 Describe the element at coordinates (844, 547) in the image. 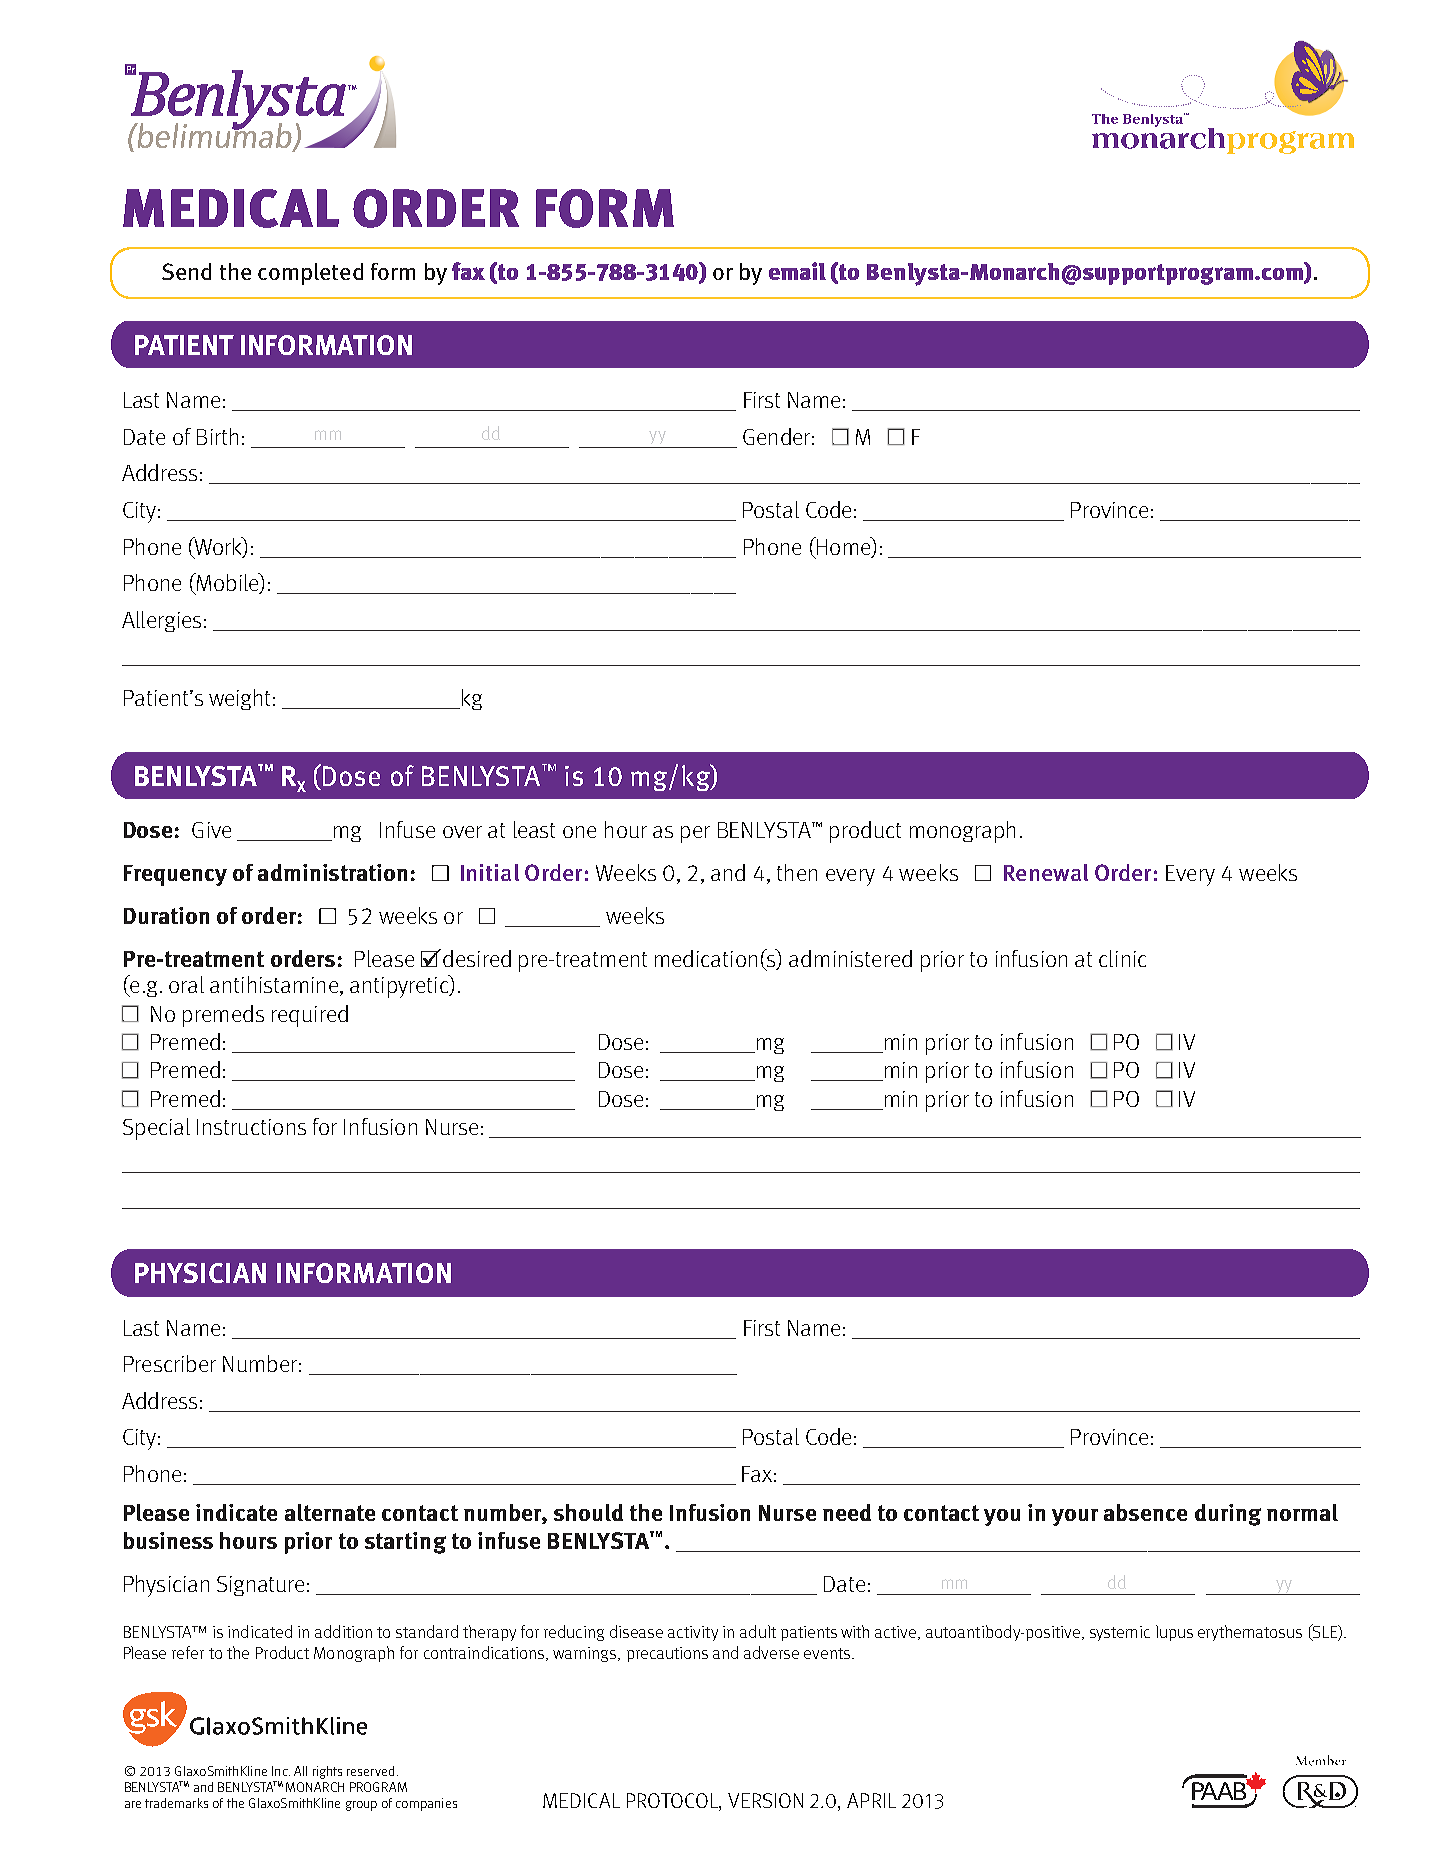

I see `Home` at that location.
